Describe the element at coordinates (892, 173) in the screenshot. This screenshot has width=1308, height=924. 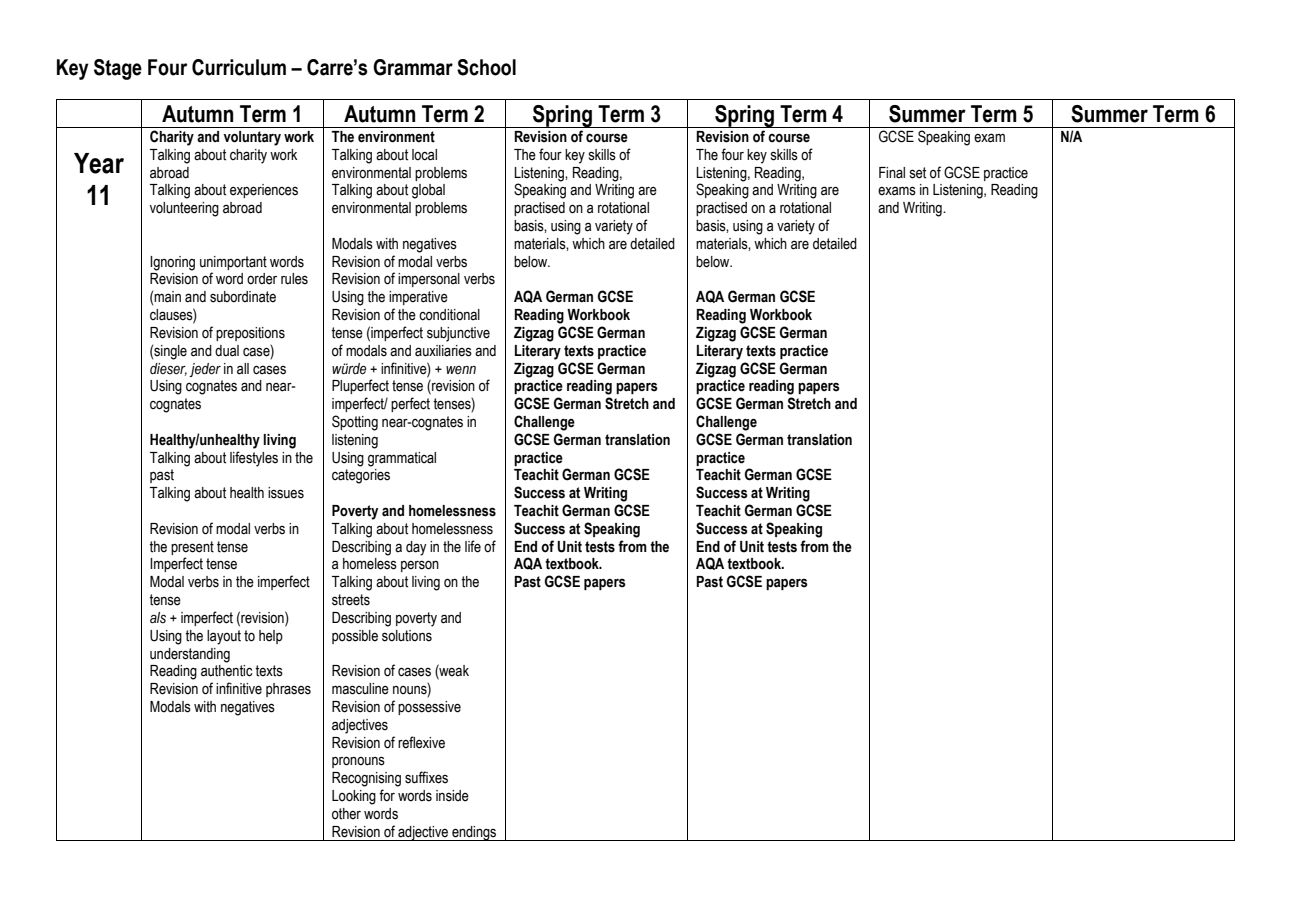
I see `Final` at that location.
